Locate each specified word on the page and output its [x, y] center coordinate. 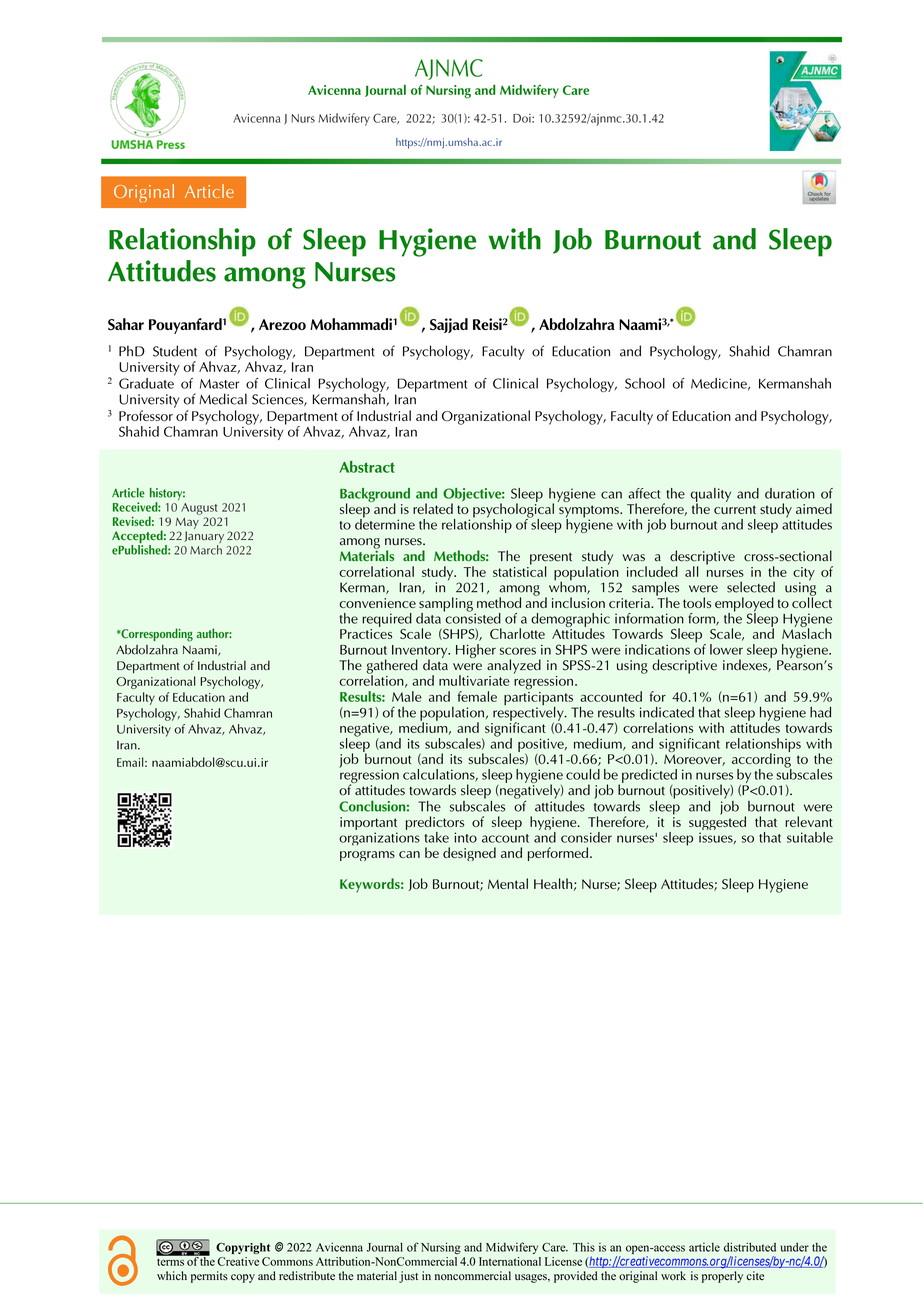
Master [219, 384]
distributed [750, 1247]
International [510, 1261]
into [465, 837]
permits [209, 1277]
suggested [717, 823]
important [368, 825]
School [645, 383]
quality [711, 496]
